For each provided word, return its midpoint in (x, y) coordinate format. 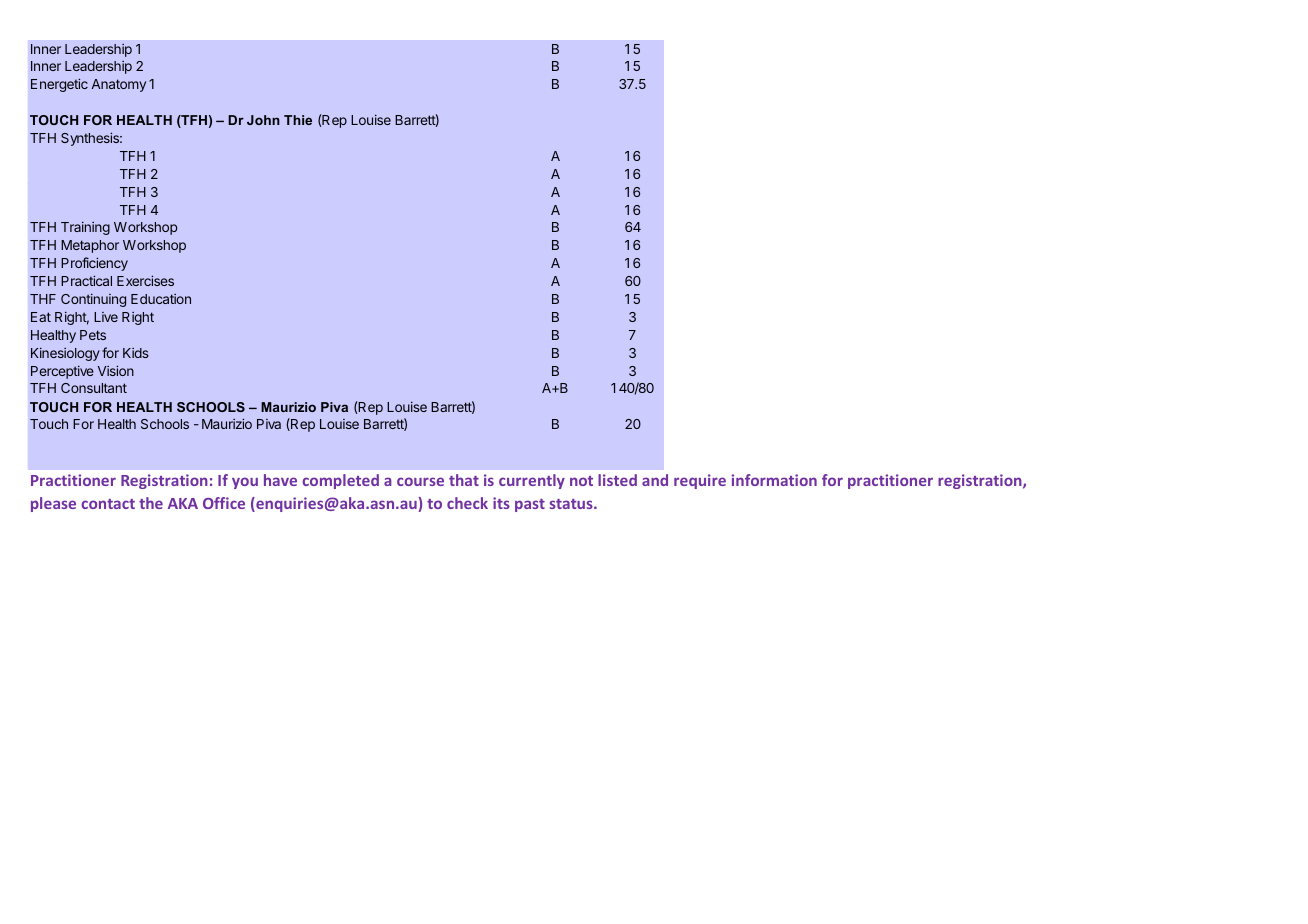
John (263, 120)
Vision (116, 370)
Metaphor (90, 246)
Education (161, 299)
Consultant (94, 388)
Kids (136, 353)
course (420, 481)
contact (108, 504)
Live (106, 317)
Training (85, 228)
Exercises (145, 280)
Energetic (59, 85)
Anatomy (119, 85)
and (655, 480)
